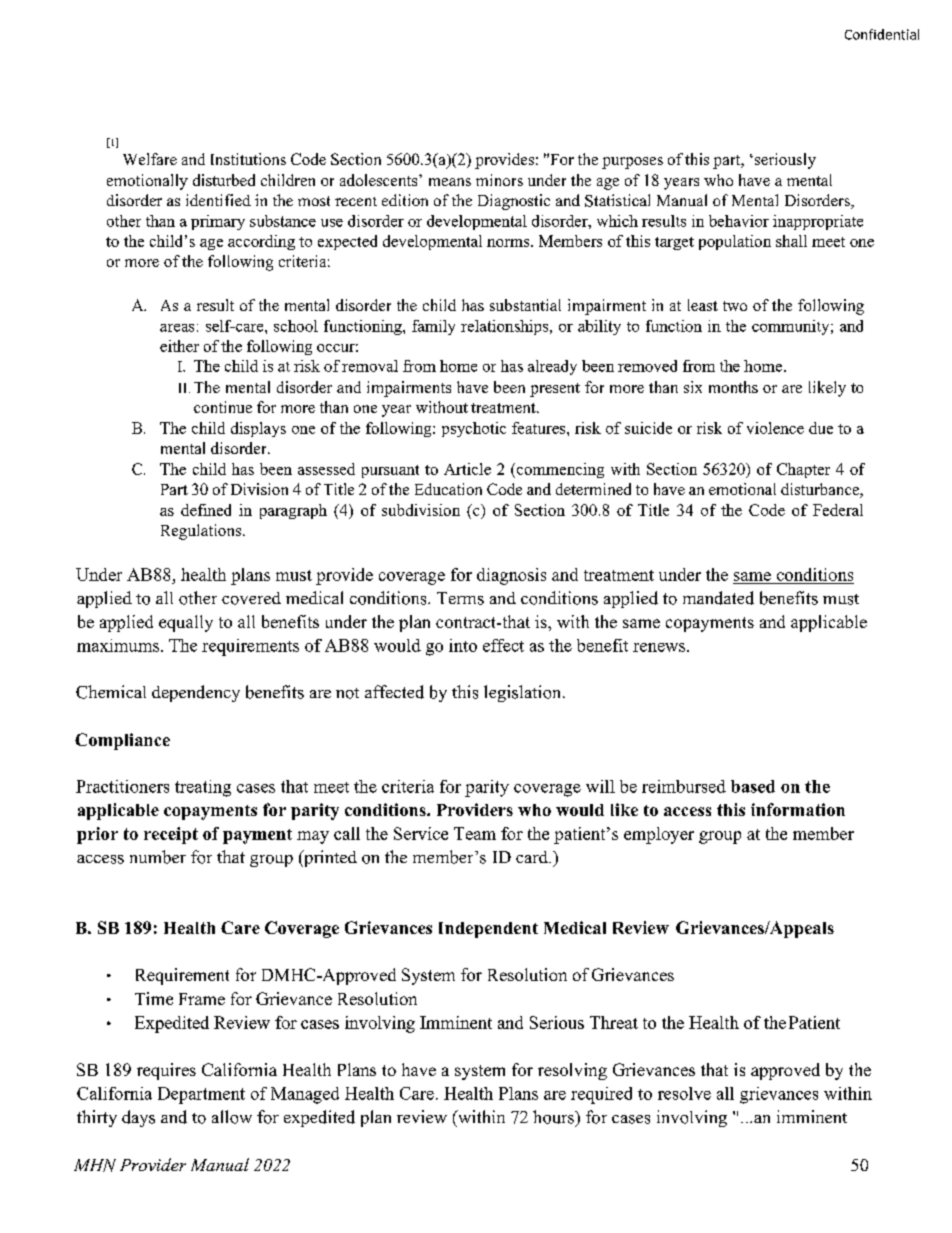 This screenshot has height=1233, width=952. What do you see at coordinates (150, 159) in the screenshot?
I see `Welfare` at bounding box center [150, 159].
